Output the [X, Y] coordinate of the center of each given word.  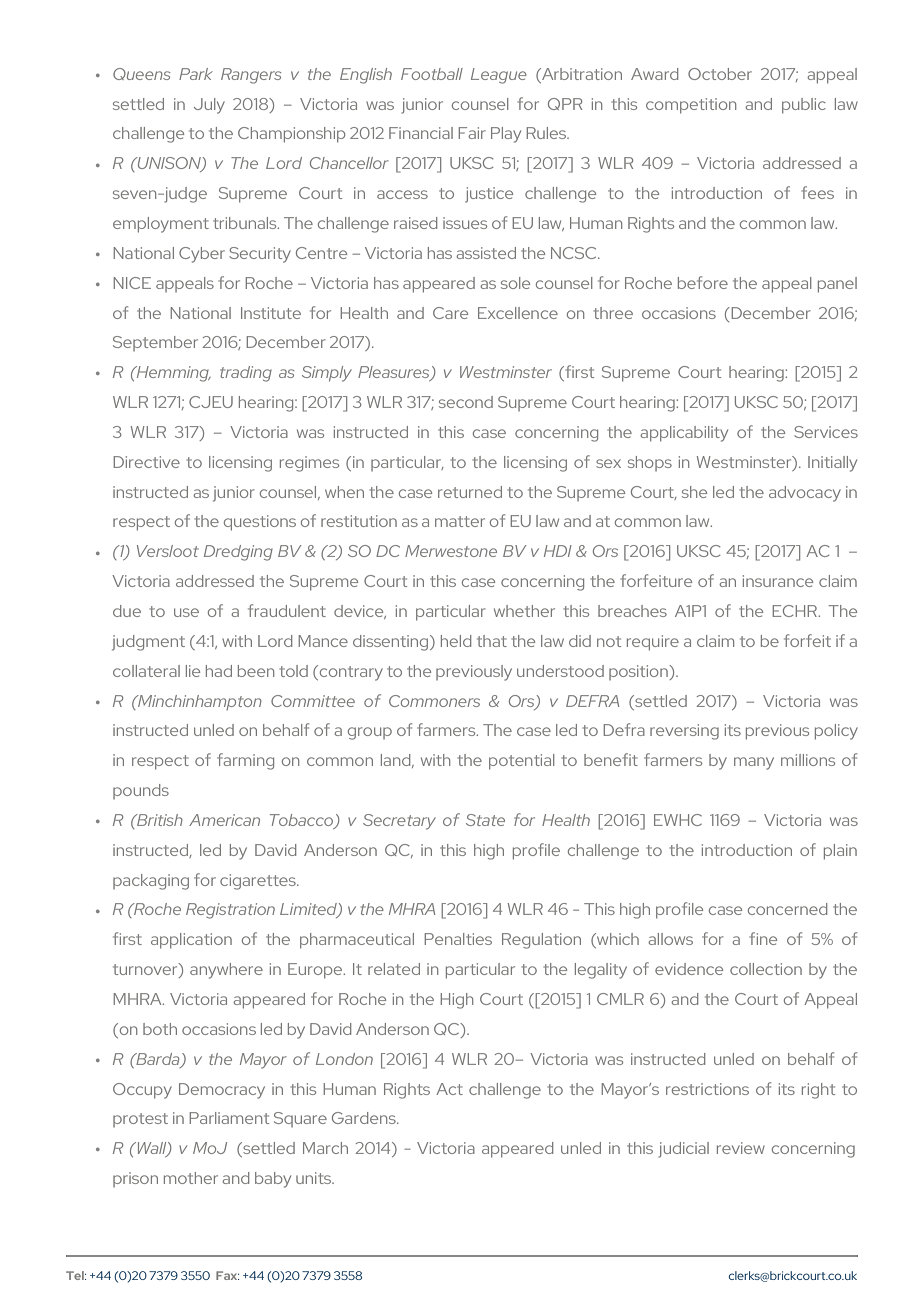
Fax [227, 1275]
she [694, 492]
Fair [472, 133]
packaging [151, 882]
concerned [787, 909]
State [485, 820]
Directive [147, 462]
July [209, 106]
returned [470, 492]
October [720, 74]
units [315, 1178]
